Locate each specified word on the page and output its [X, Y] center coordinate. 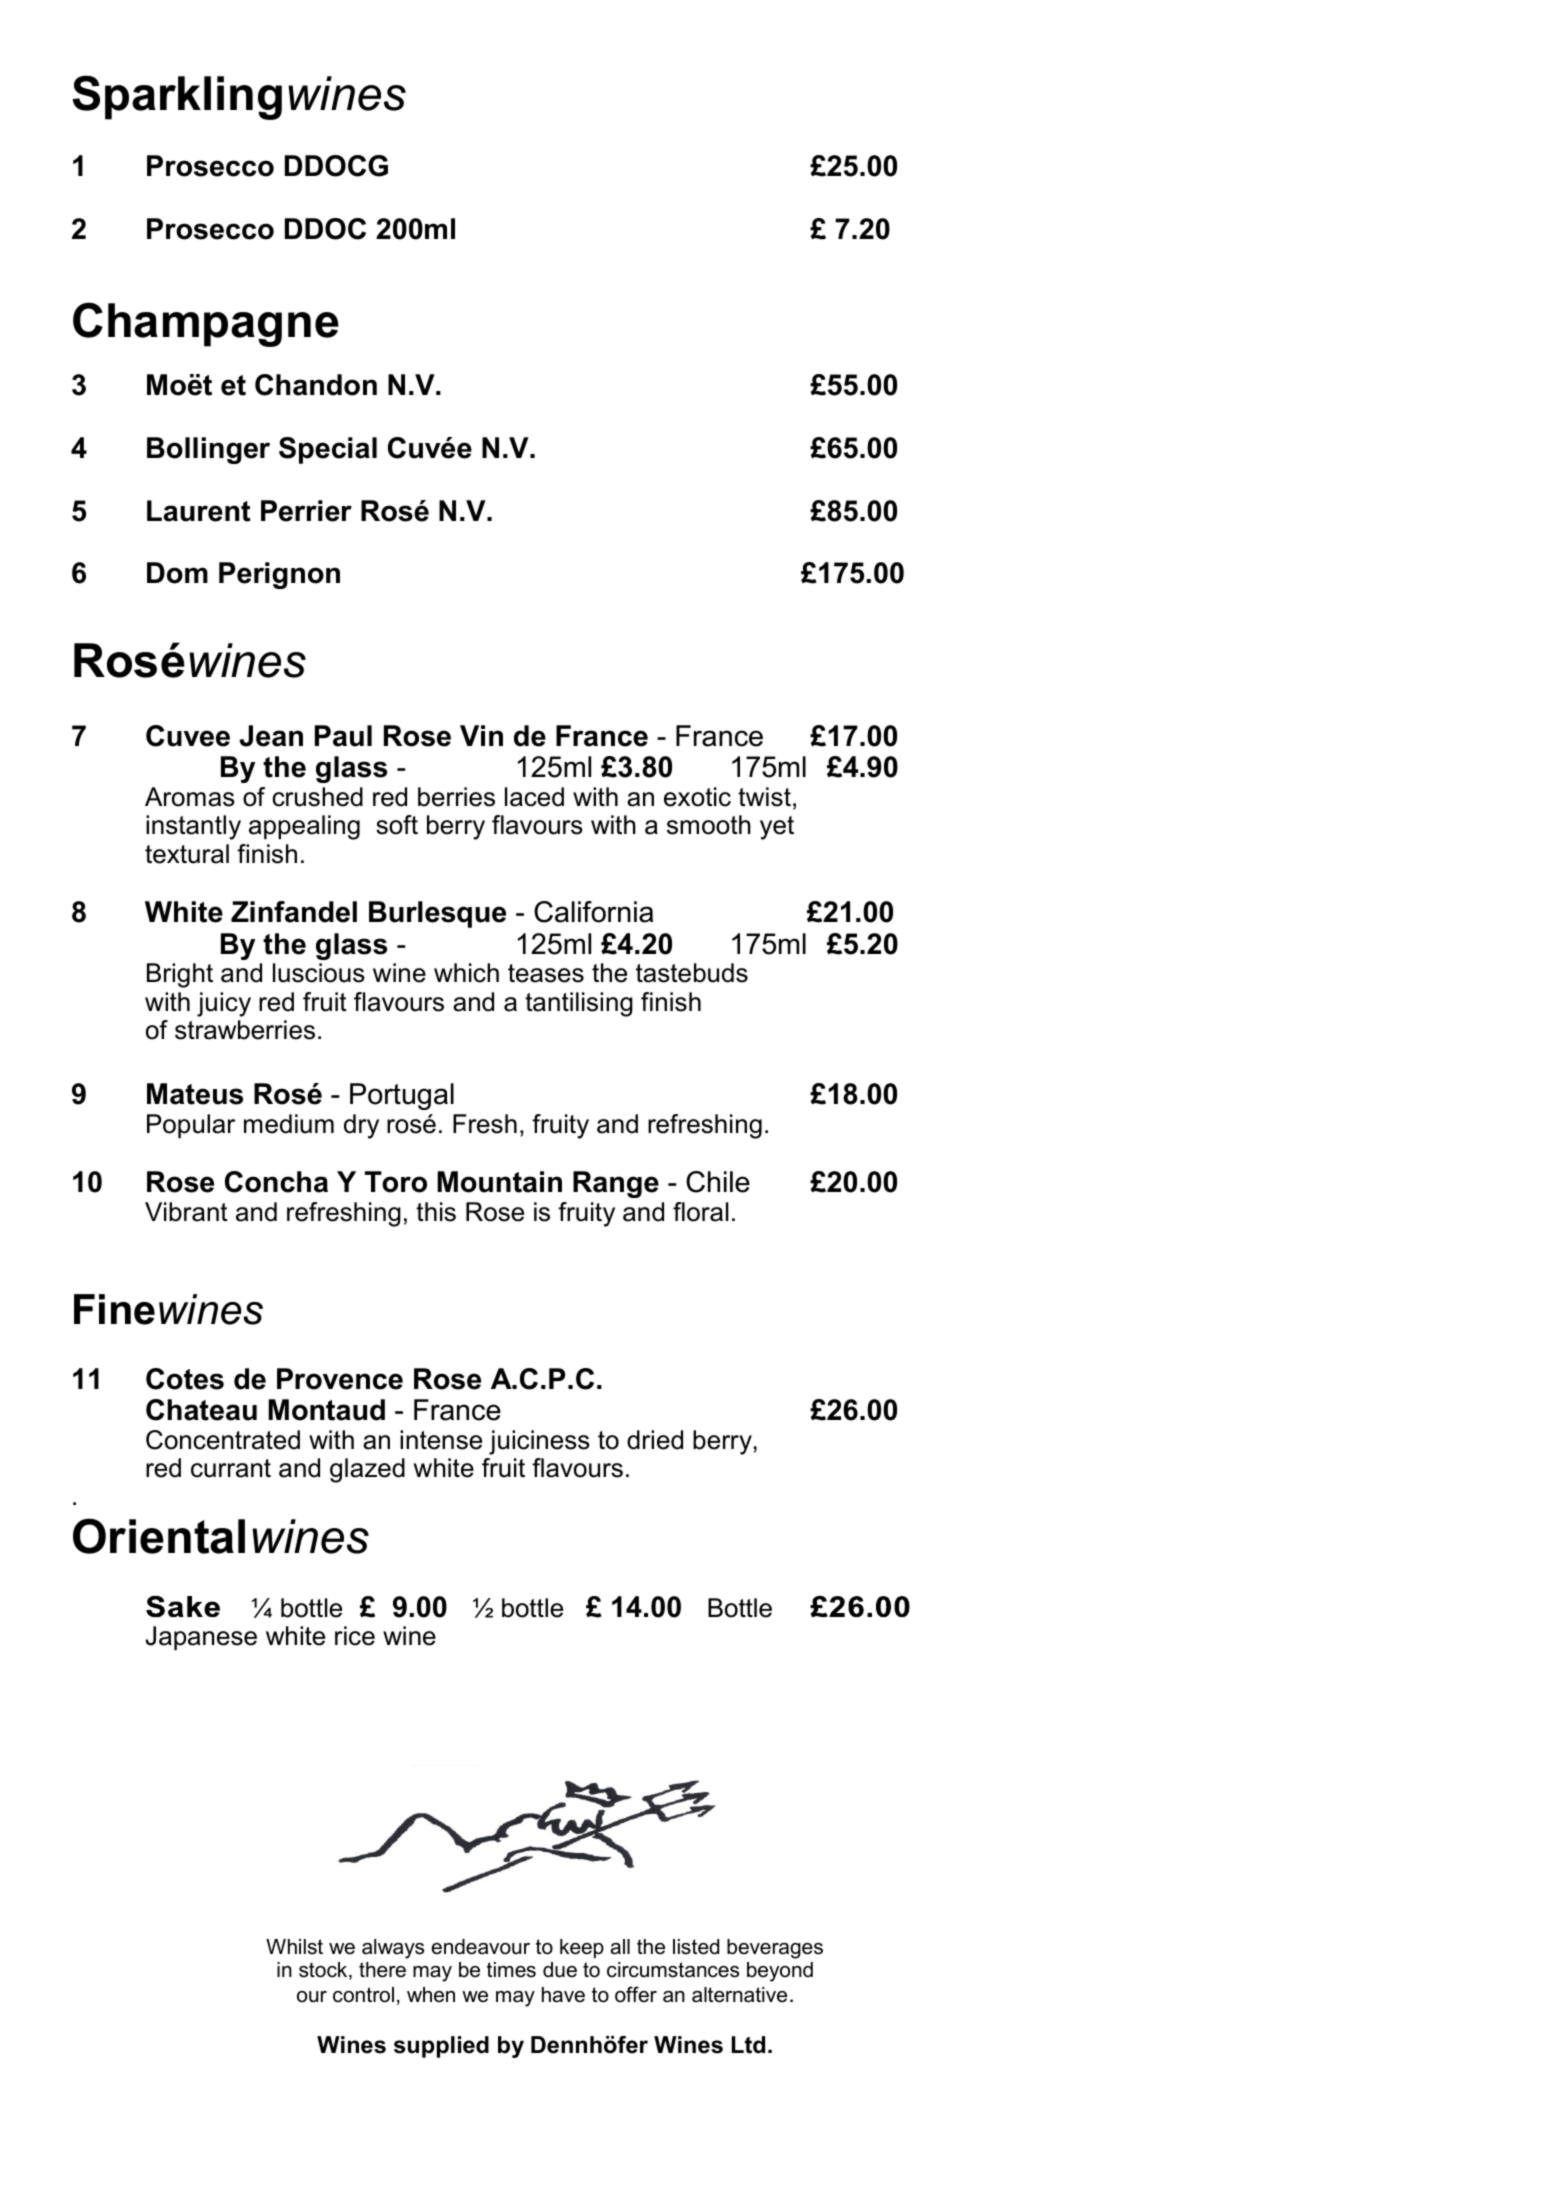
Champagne [206, 324]
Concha [276, 1182]
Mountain [499, 1182]
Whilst [294, 1947]
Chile [718, 1182]
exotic [697, 797]
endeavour [480, 1947]
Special [328, 450]
